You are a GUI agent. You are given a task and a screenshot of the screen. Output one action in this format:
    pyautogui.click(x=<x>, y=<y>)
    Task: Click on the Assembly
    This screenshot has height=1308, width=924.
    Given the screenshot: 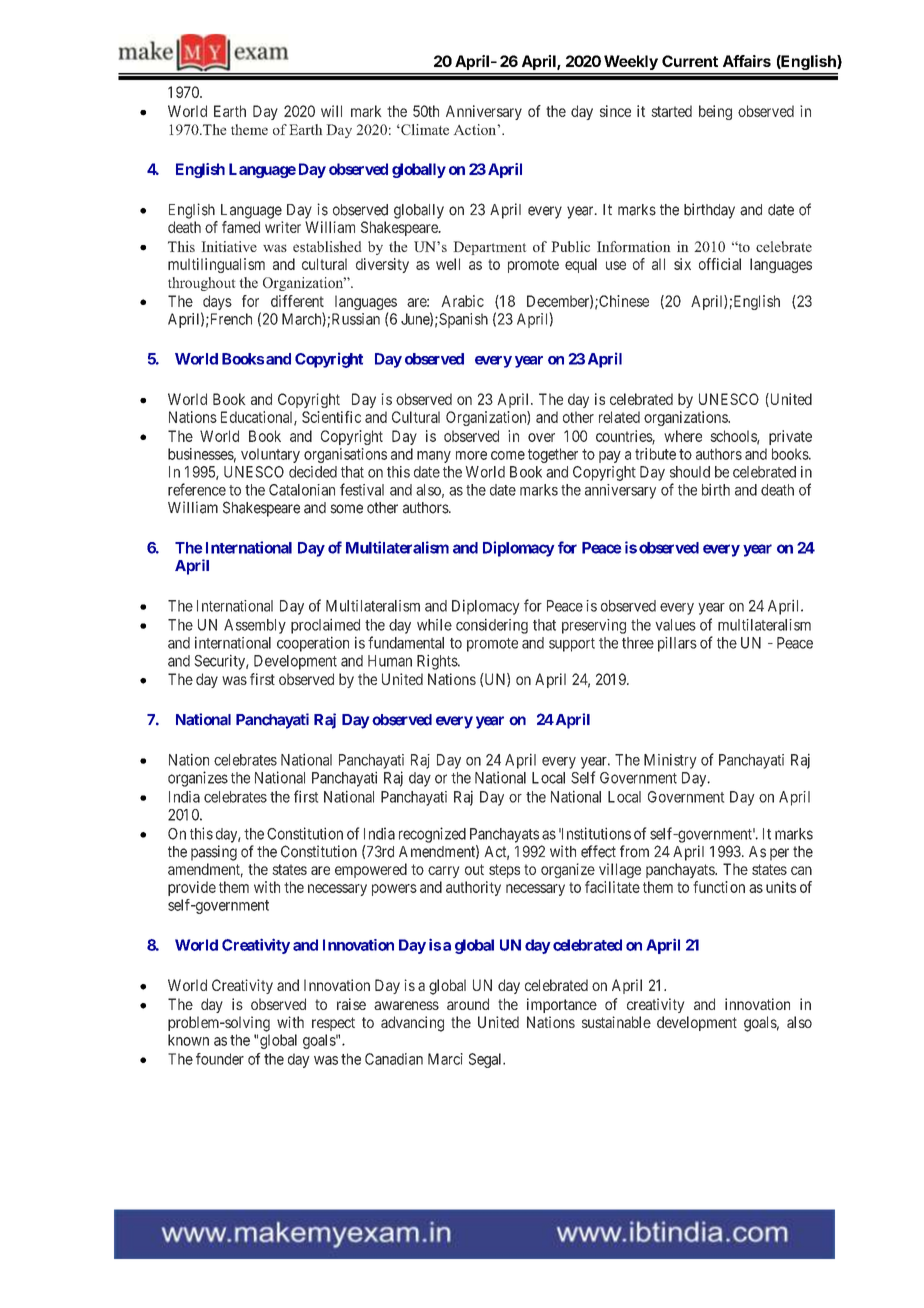 What is the action you would take?
    pyautogui.click(x=255, y=626)
